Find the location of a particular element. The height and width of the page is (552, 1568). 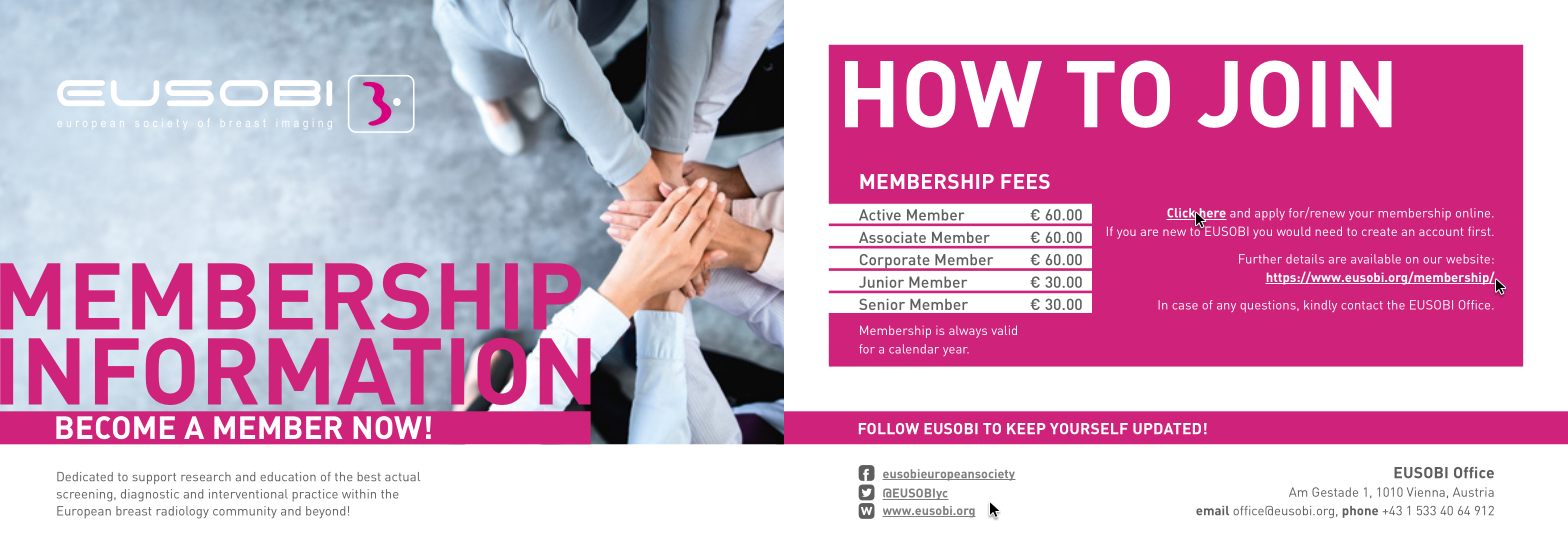

apply is located at coordinates (1270, 214).
